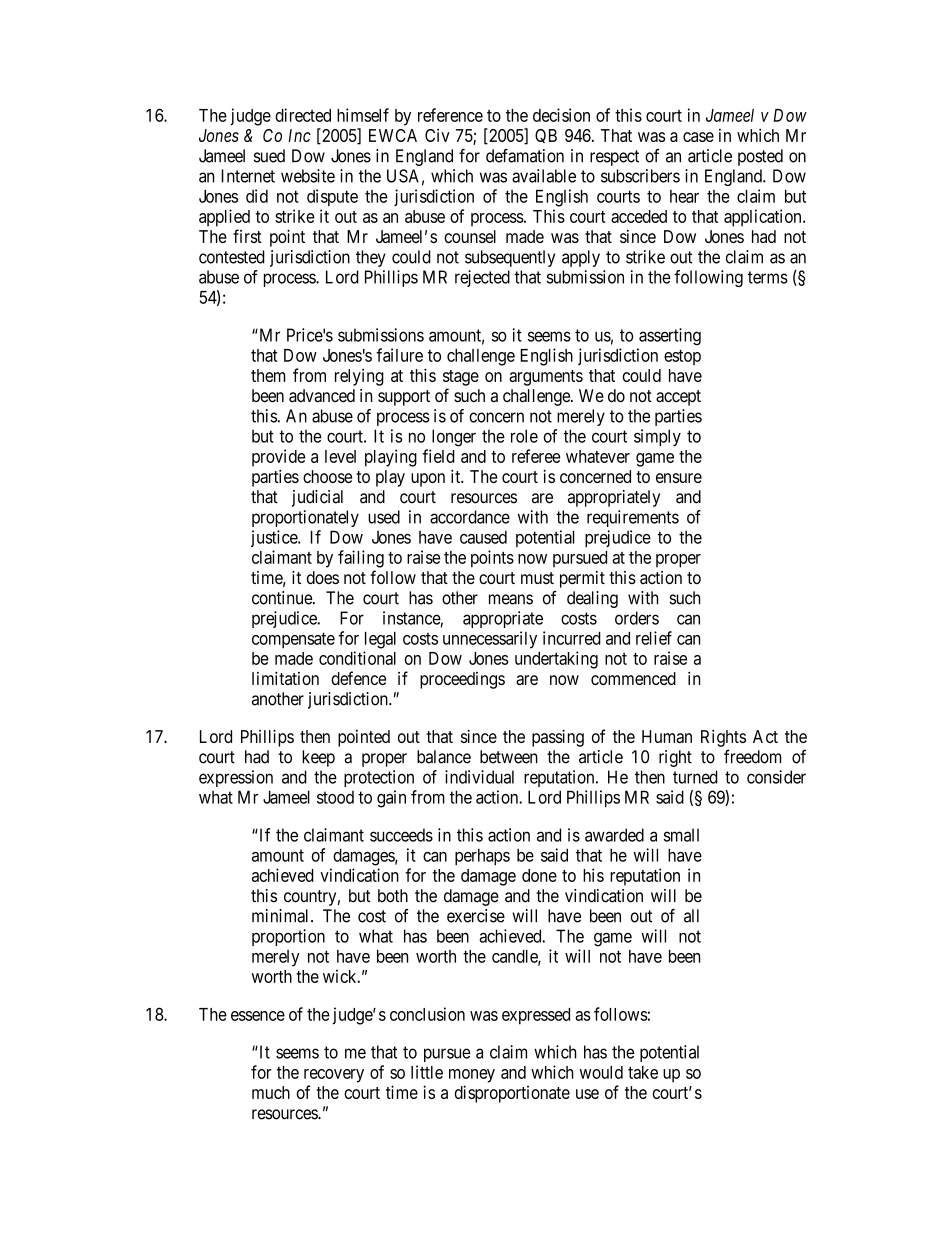  Describe the element at coordinates (278, 458) in the document. I see `provide` at that location.
